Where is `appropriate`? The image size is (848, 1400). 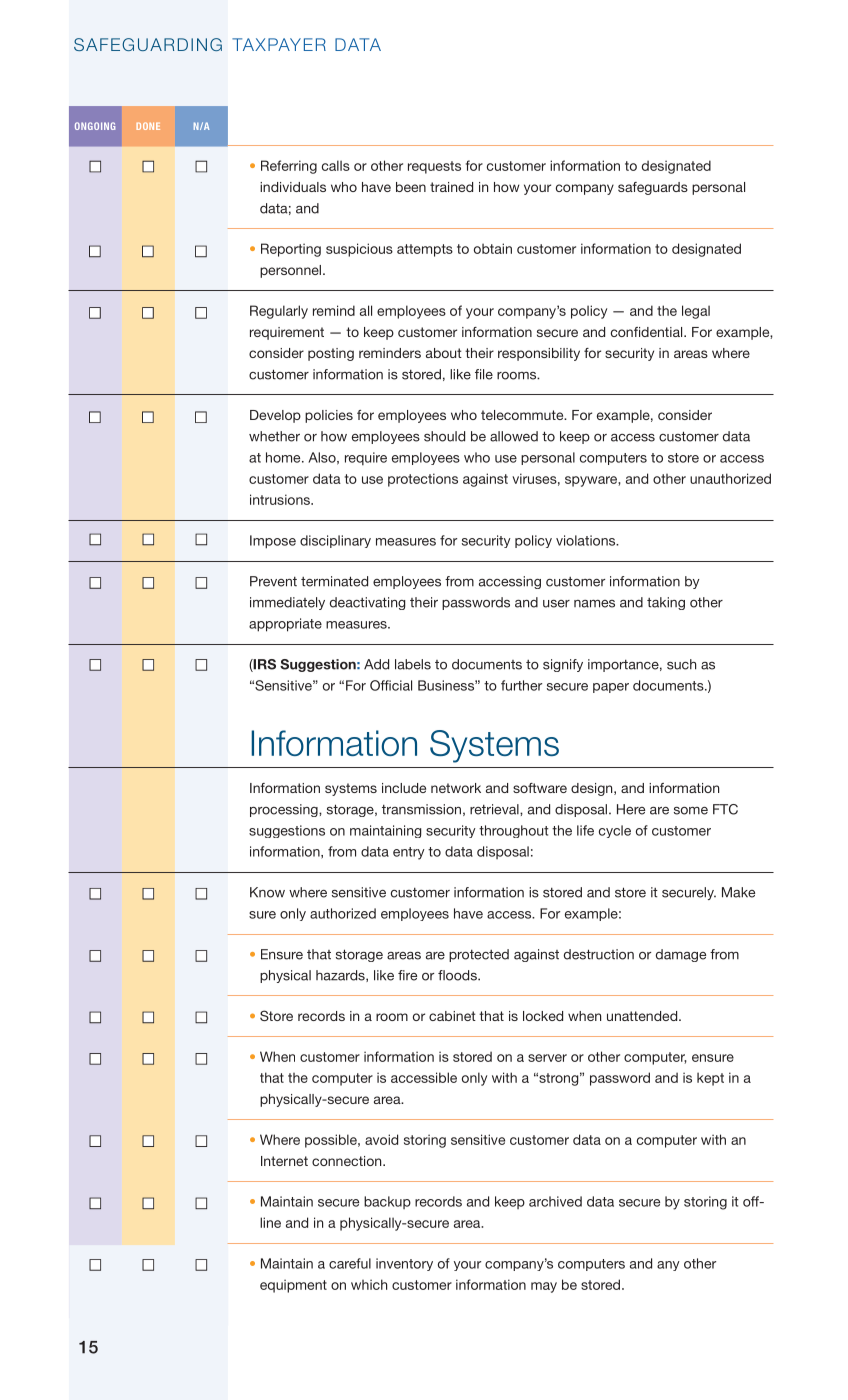 appropriate is located at coordinates (285, 625).
